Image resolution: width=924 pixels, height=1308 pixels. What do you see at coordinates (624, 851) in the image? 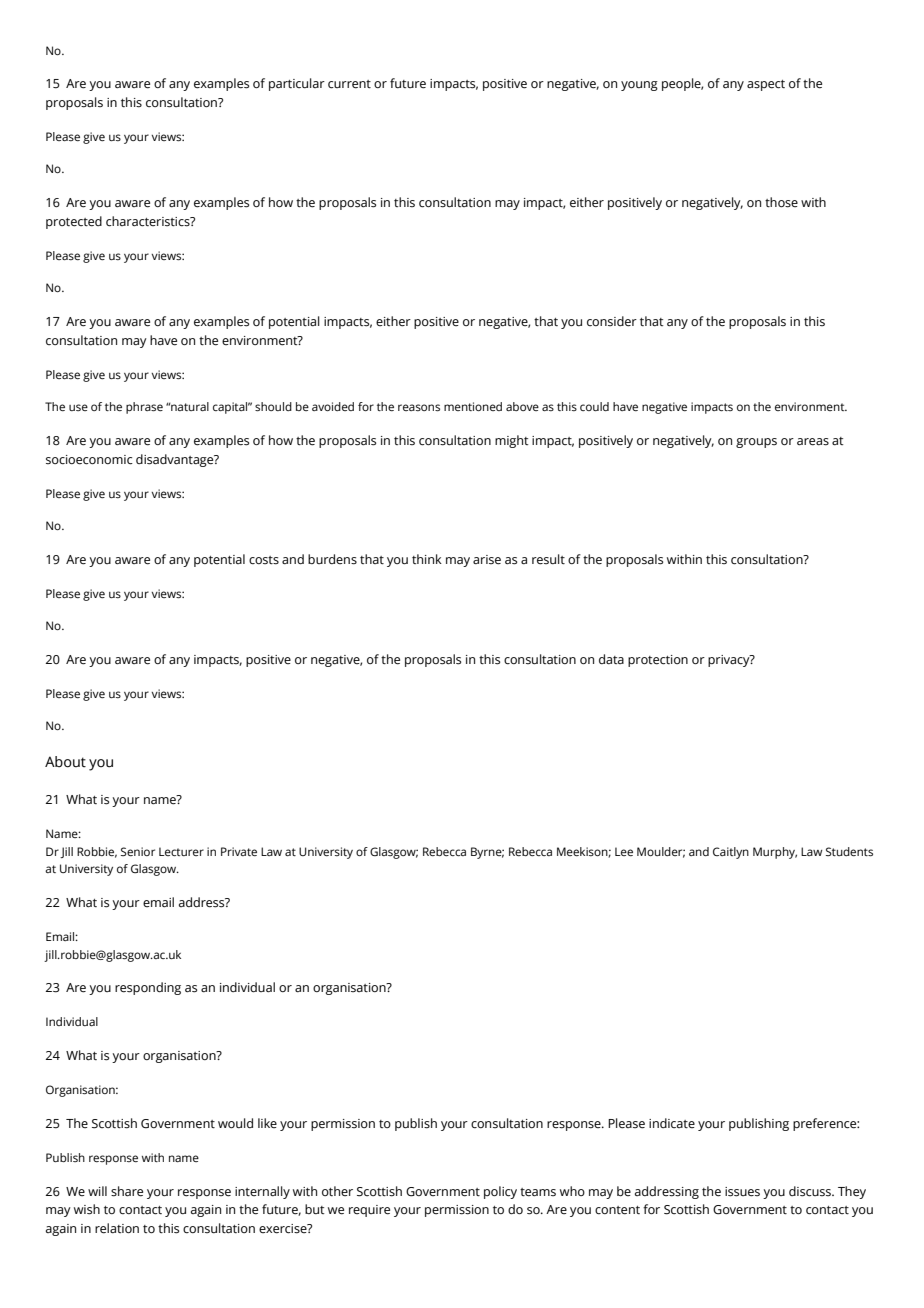
I see `Lee` at bounding box center [624, 851].
